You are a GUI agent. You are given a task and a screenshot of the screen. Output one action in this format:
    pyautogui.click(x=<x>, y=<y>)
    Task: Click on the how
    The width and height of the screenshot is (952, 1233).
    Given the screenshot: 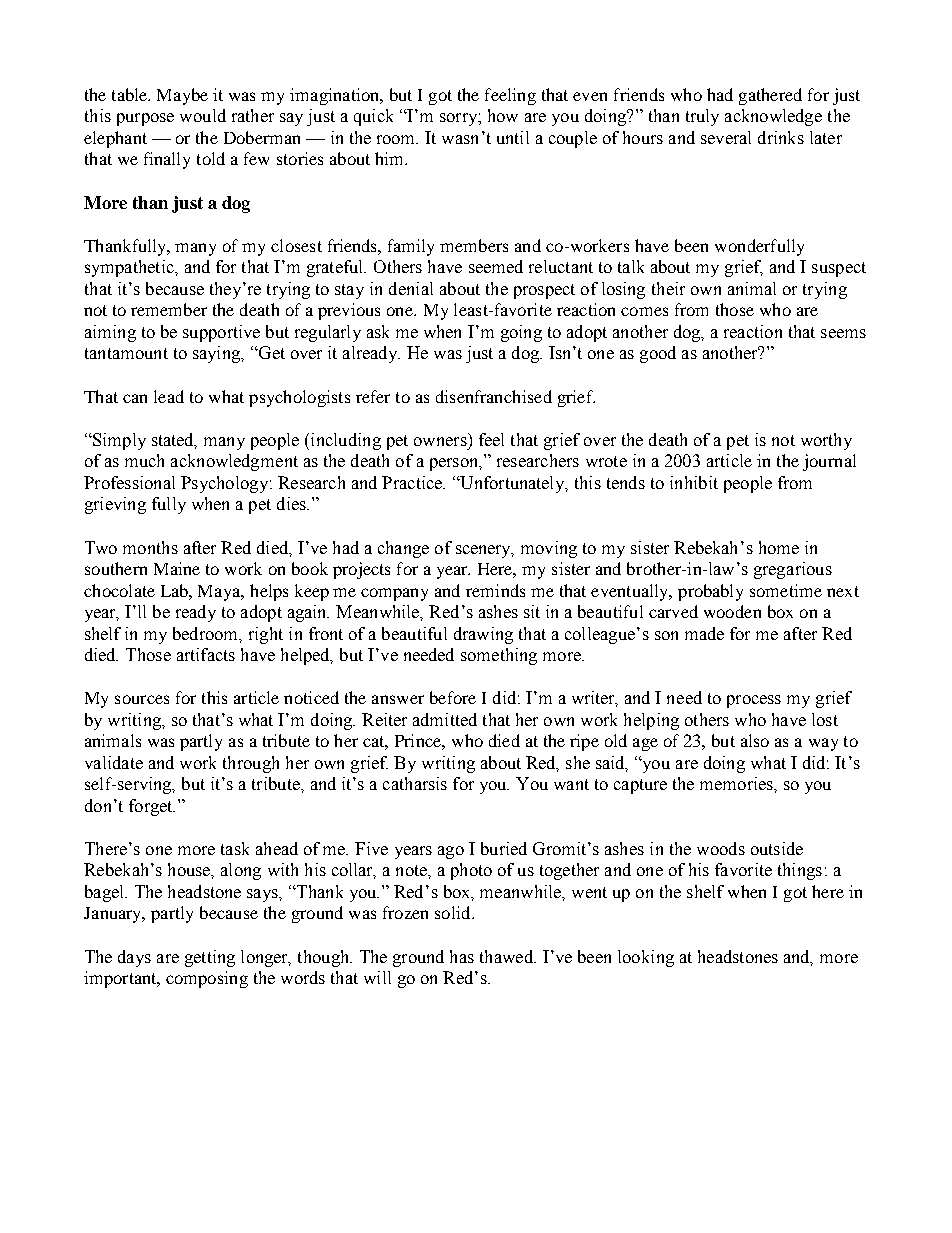 What is the action you would take?
    pyautogui.click(x=503, y=115)
